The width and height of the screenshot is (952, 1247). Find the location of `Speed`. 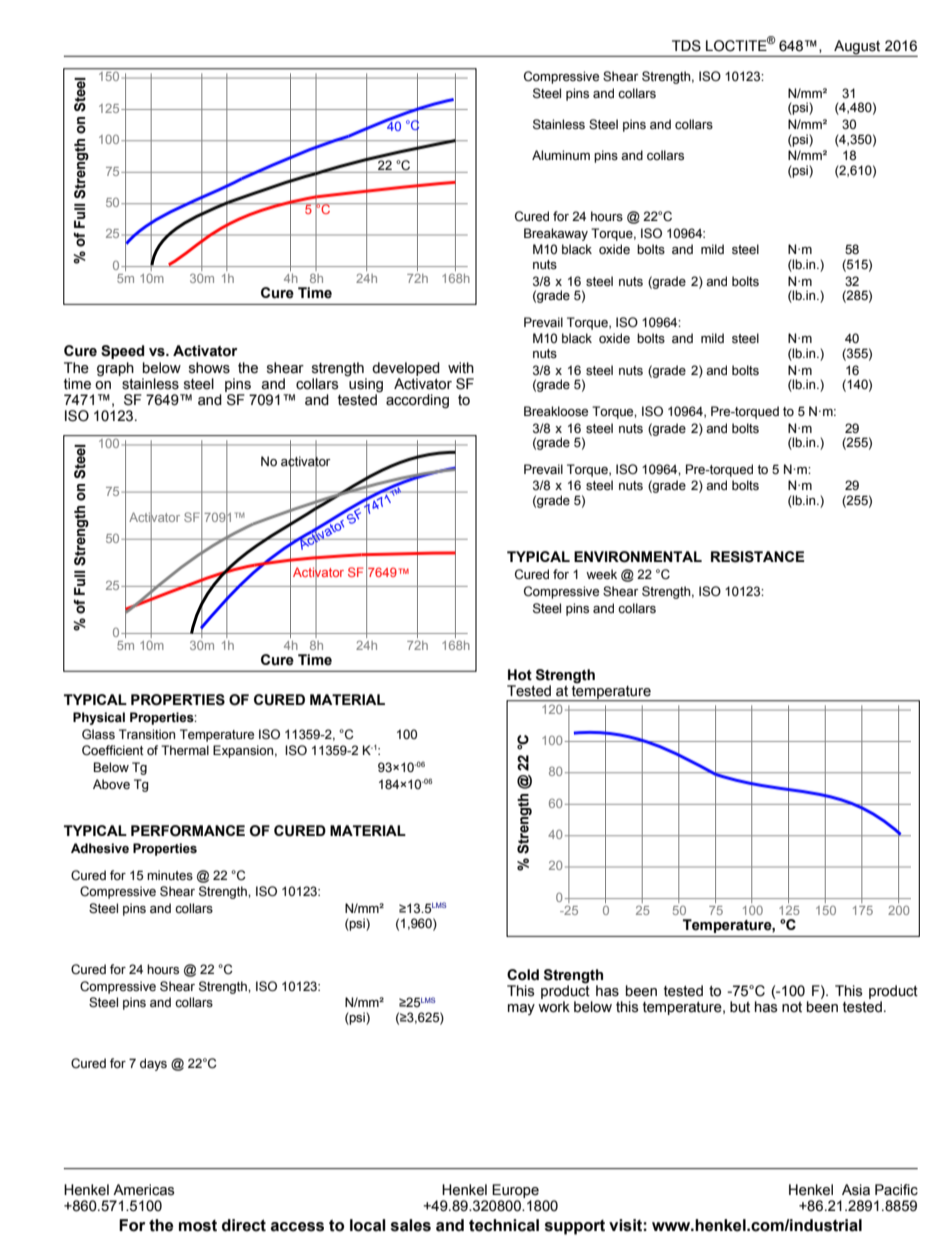

Speed is located at coordinates (122, 352).
